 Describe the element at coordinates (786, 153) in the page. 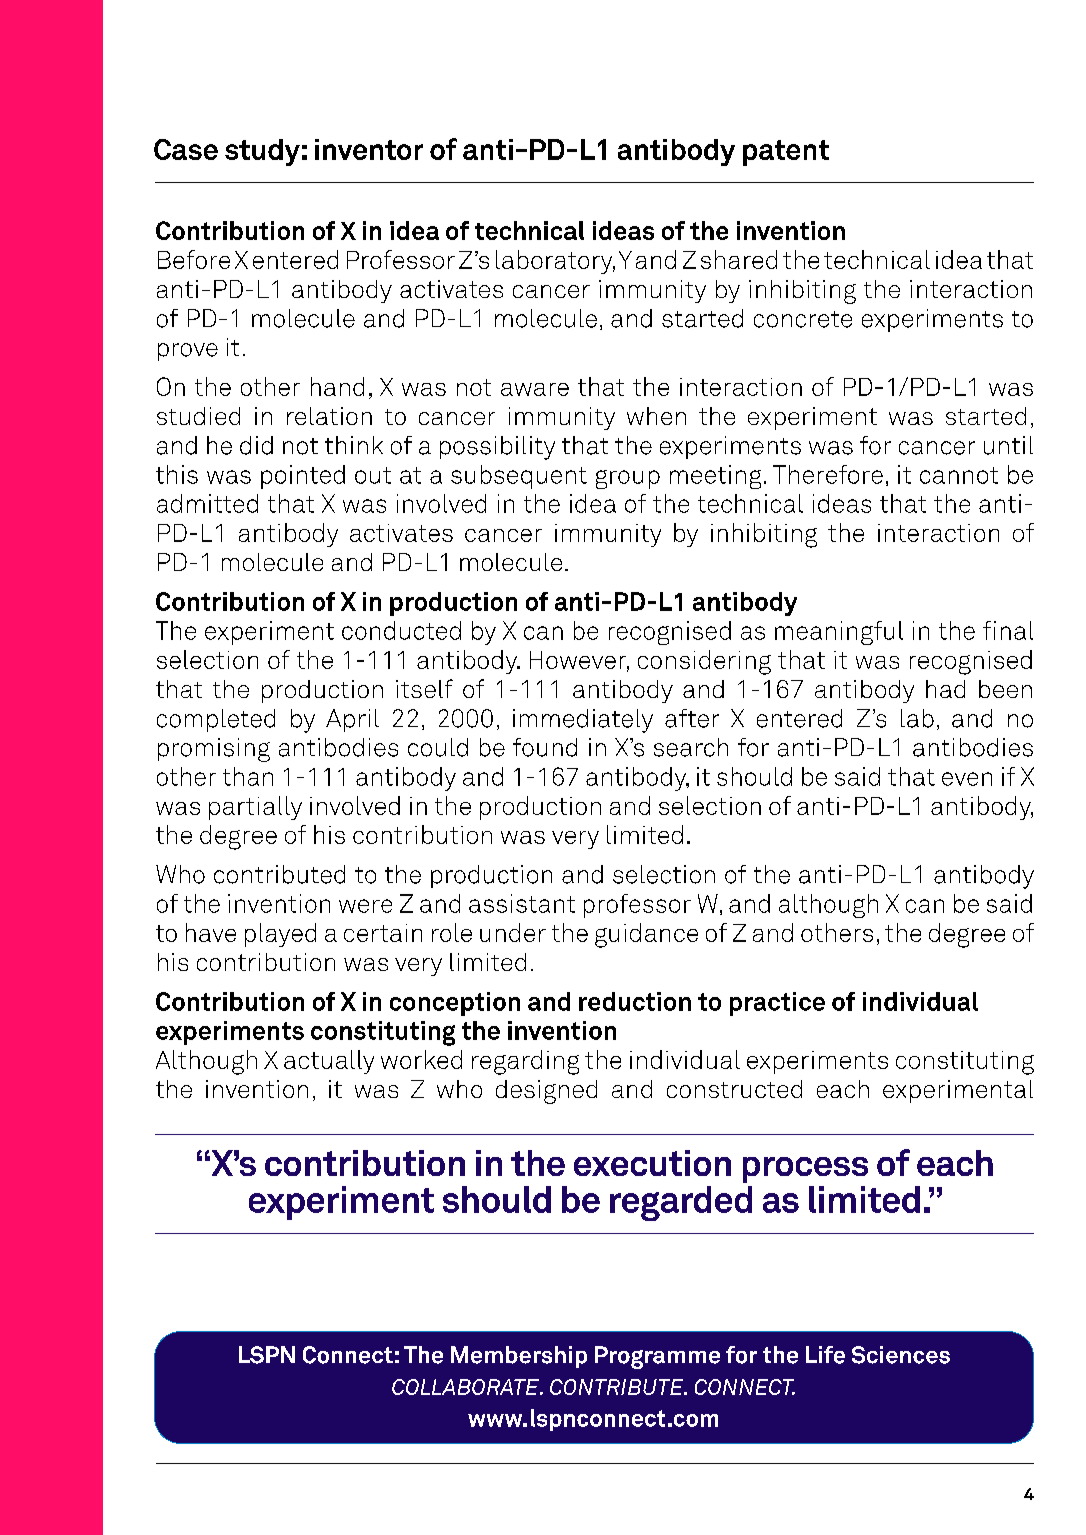

I see `patent` at that location.
